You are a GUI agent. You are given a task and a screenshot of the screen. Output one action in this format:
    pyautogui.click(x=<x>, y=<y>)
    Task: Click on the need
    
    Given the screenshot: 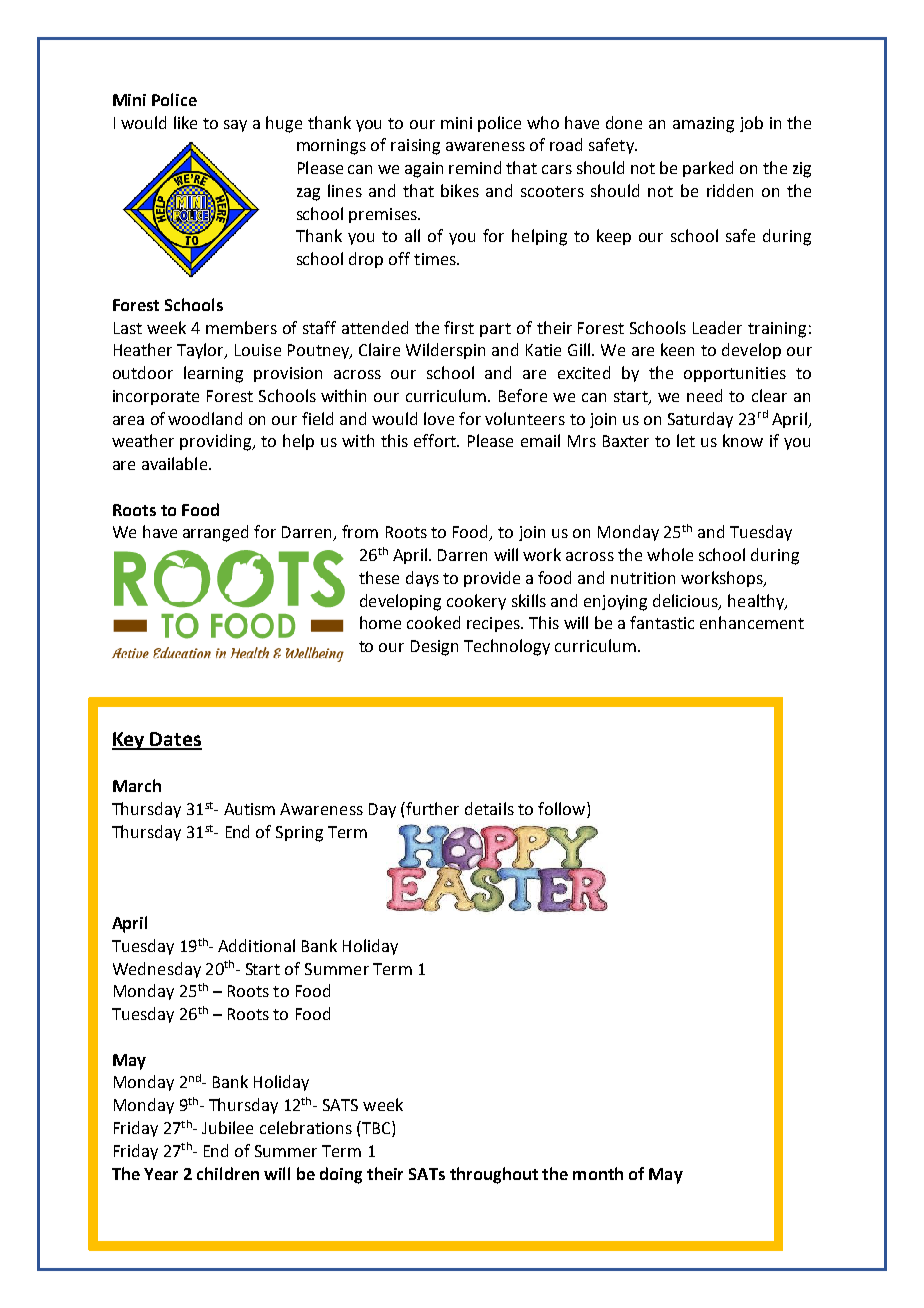 What is the action you would take?
    pyautogui.click(x=704, y=395)
